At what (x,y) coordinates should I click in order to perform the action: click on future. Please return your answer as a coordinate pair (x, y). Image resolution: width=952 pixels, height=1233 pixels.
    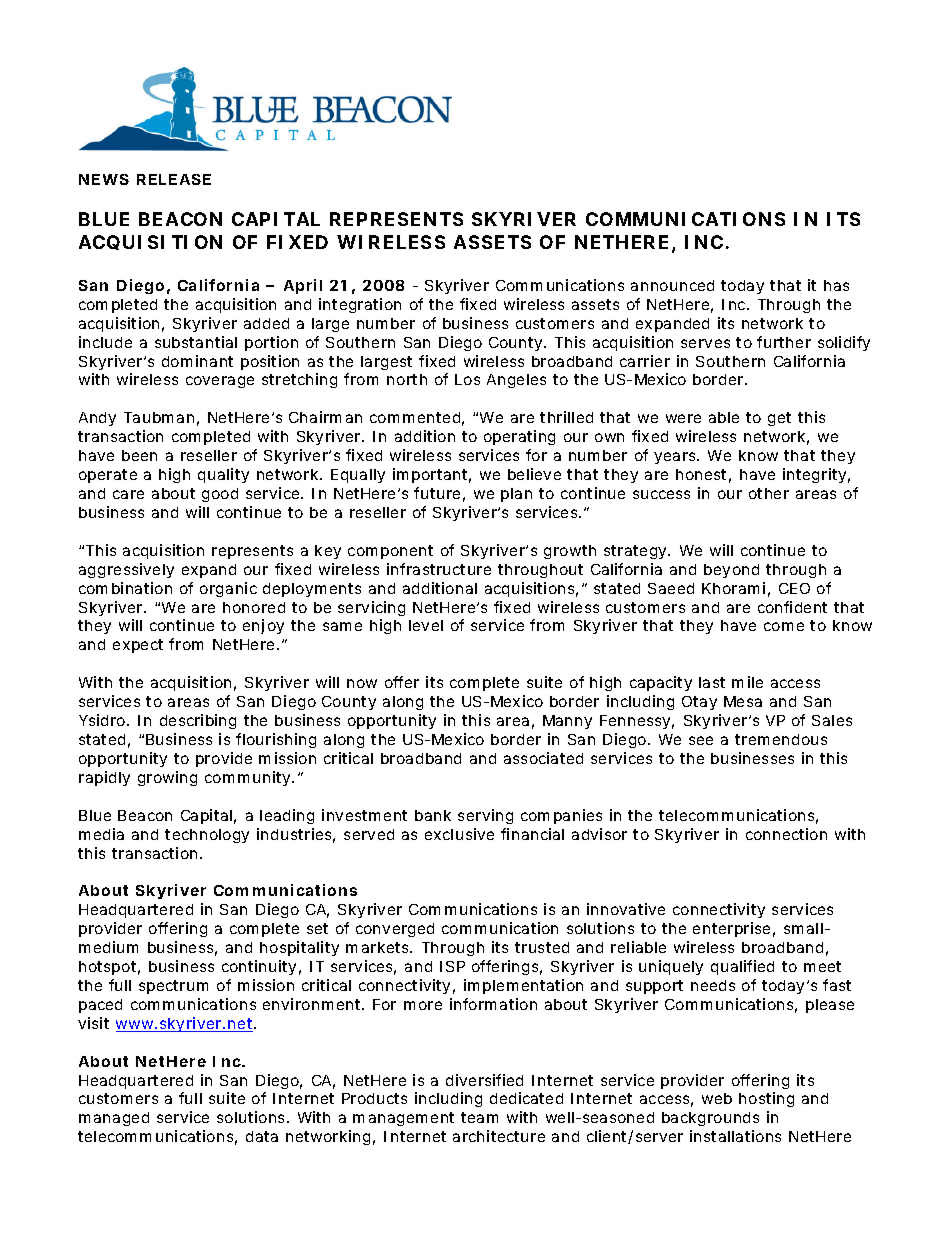
    Looking at the image, I should click on (439, 494).
